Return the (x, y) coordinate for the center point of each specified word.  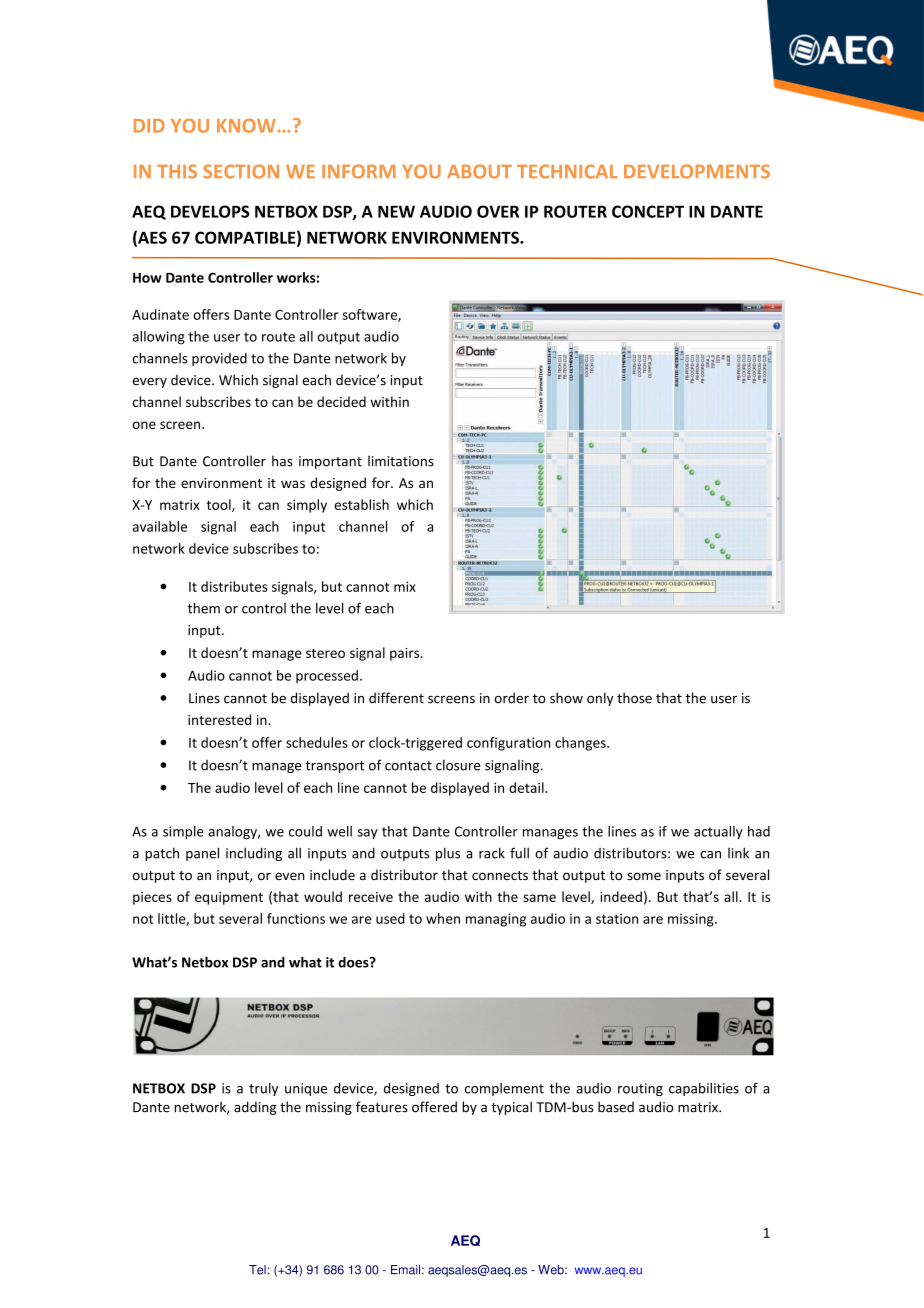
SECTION (241, 171)
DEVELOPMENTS (697, 171)
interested (219, 719)
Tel (257, 1270)
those (634, 698)
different (396, 698)
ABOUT (479, 171)
